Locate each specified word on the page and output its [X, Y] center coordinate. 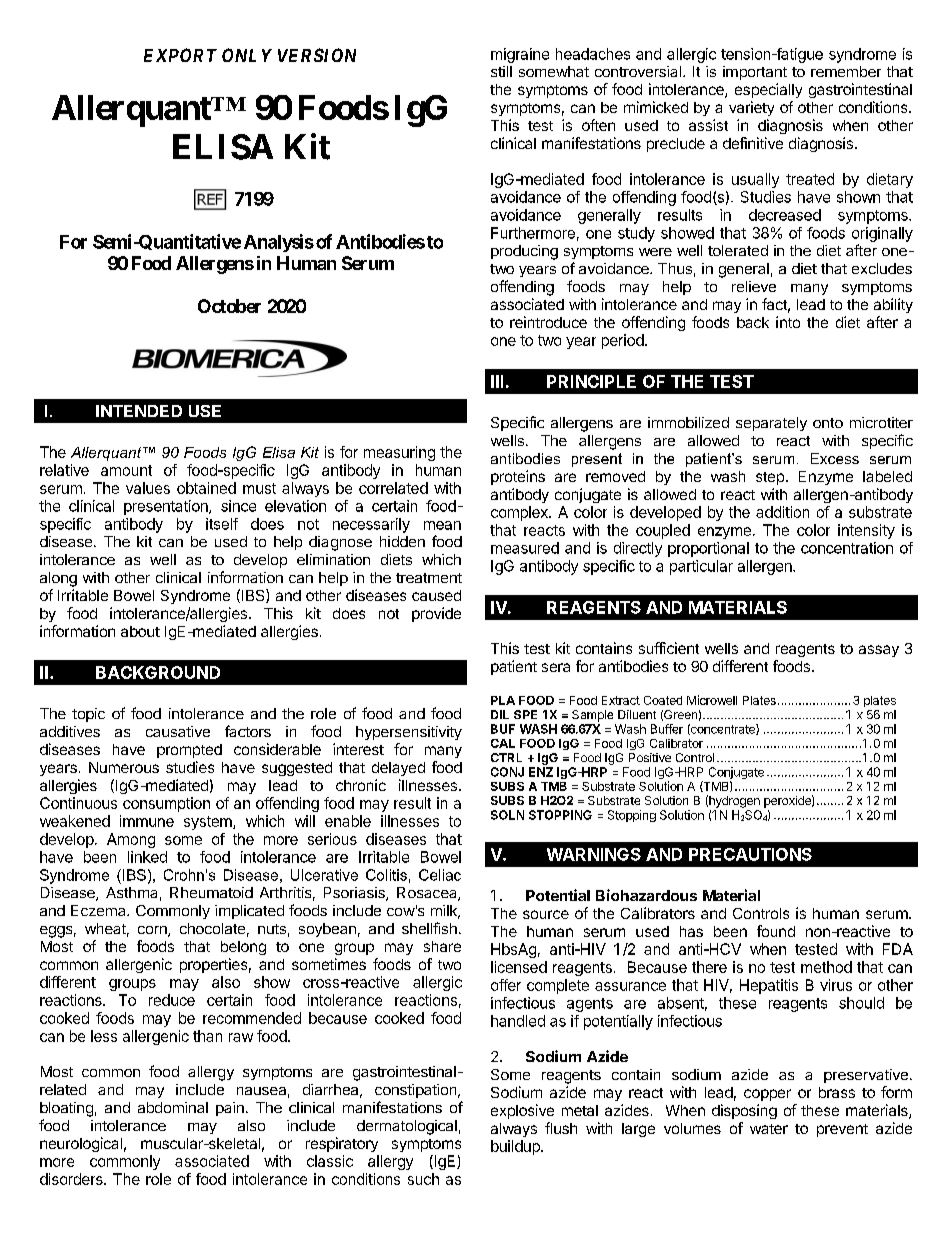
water [769, 1129]
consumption [166, 804]
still [501, 71]
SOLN [507, 815]
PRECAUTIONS [750, 854]
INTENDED [139, 411]
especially [768, 90]
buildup [516, 1147]
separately [771, 424]
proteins [518, 477]
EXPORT [180, 55]
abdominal [173, 1107]
